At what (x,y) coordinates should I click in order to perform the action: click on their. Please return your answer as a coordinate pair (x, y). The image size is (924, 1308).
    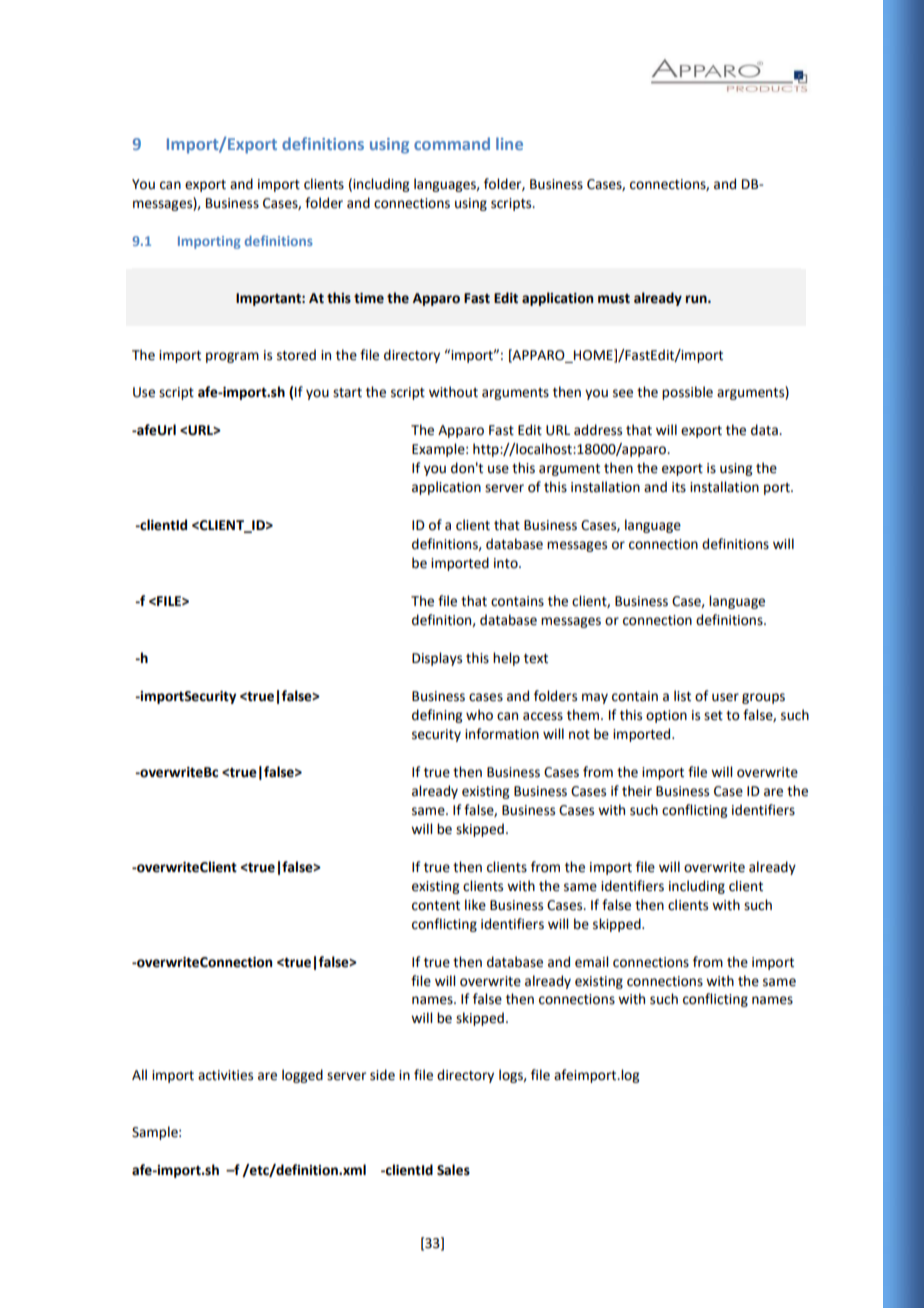
    Looking at the image, I should click on (637, 791).
